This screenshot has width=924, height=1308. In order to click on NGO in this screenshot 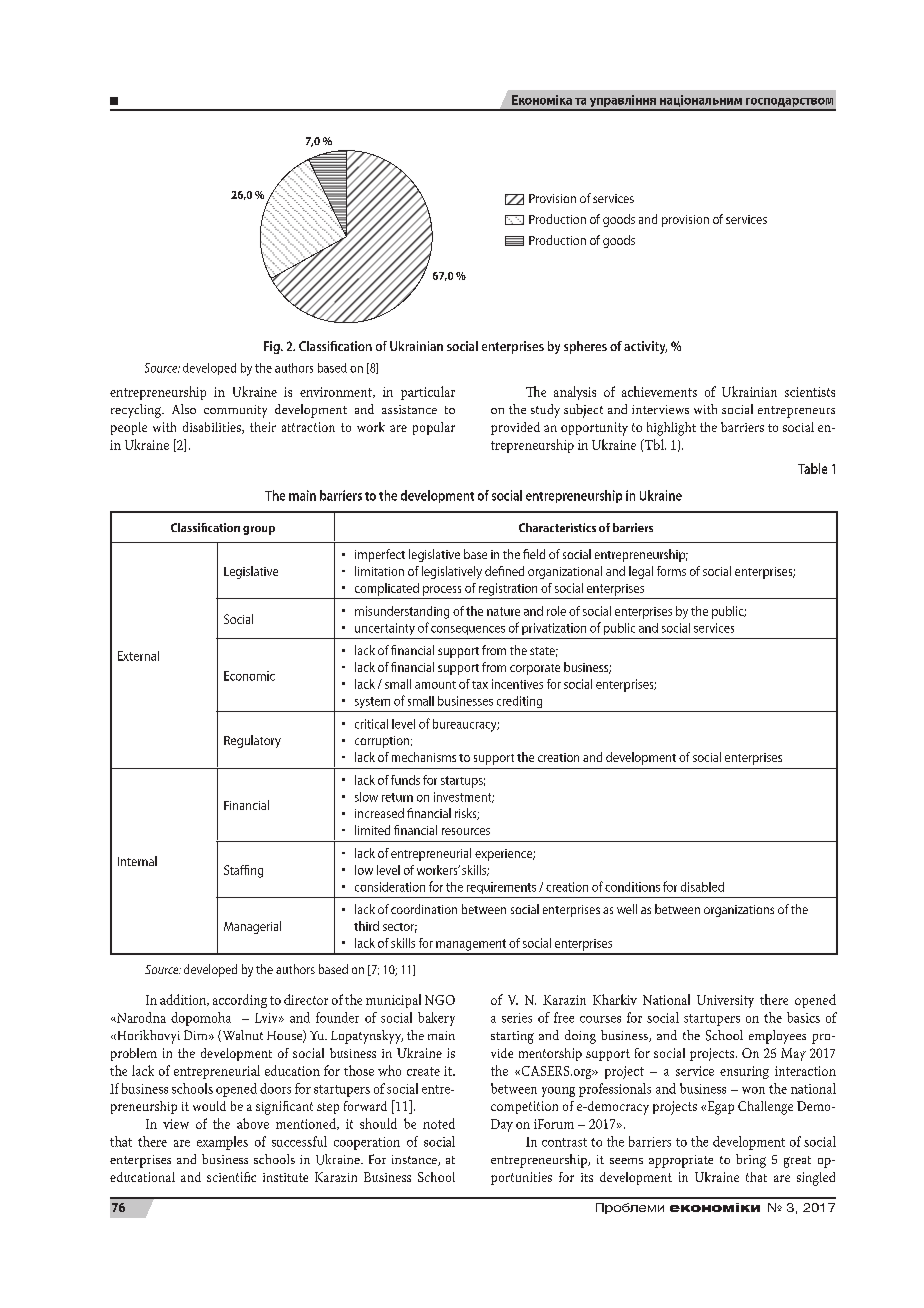, I will do `click(440, 1000)`.
